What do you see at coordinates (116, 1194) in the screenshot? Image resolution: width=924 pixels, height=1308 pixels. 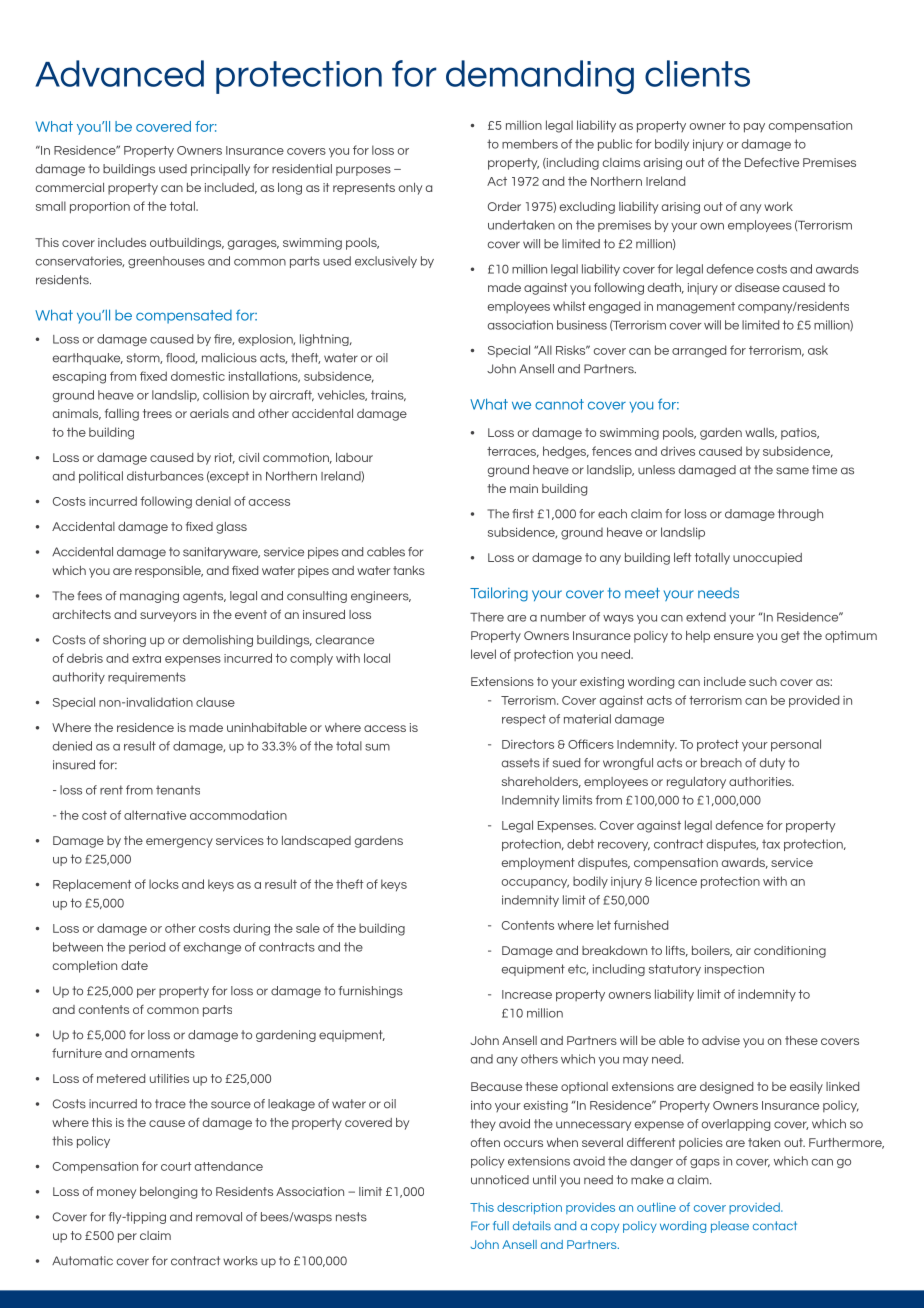 I see `money` at bounding box center [116, 1194].
